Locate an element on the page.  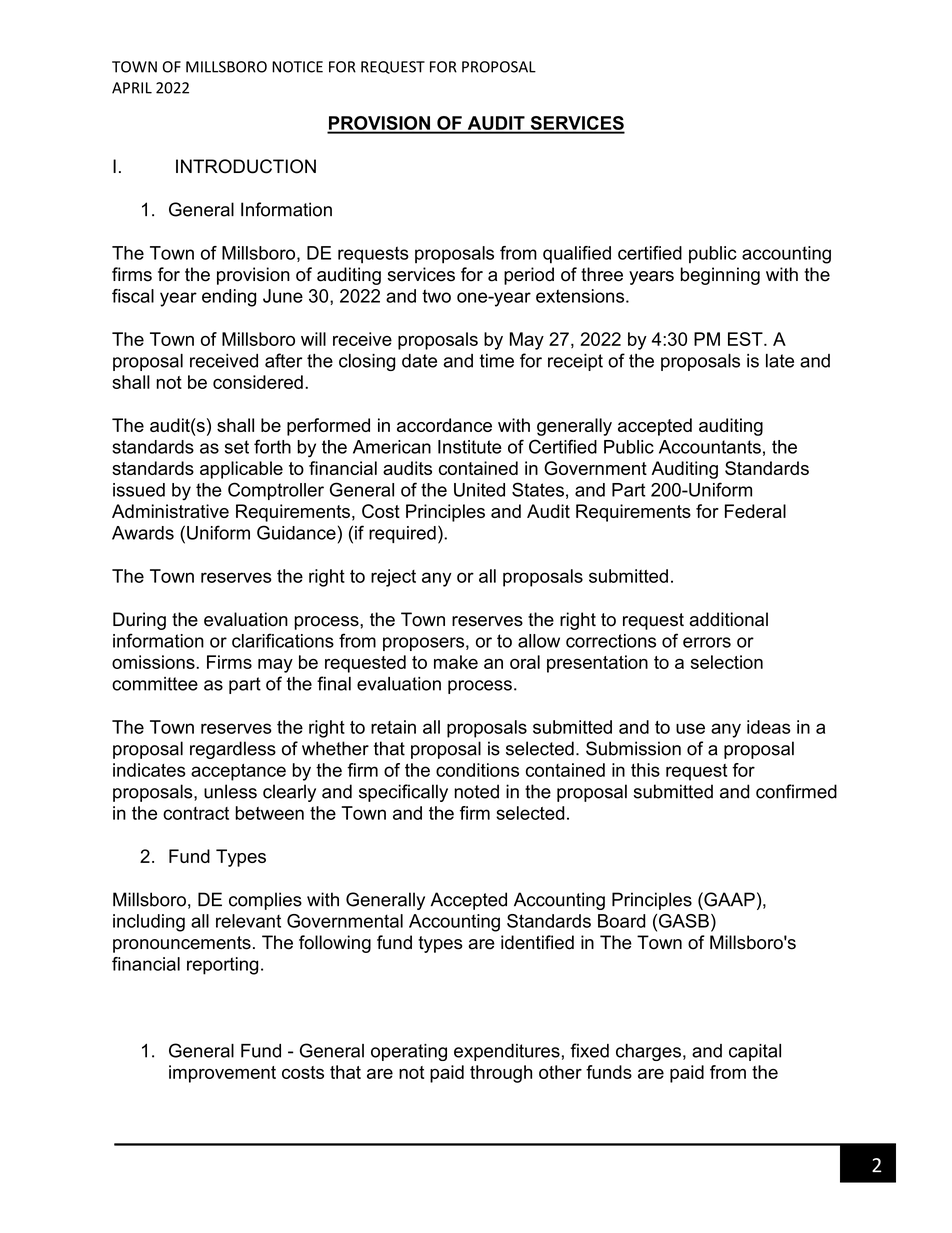
accordance is located at coordinates (444, 425).
